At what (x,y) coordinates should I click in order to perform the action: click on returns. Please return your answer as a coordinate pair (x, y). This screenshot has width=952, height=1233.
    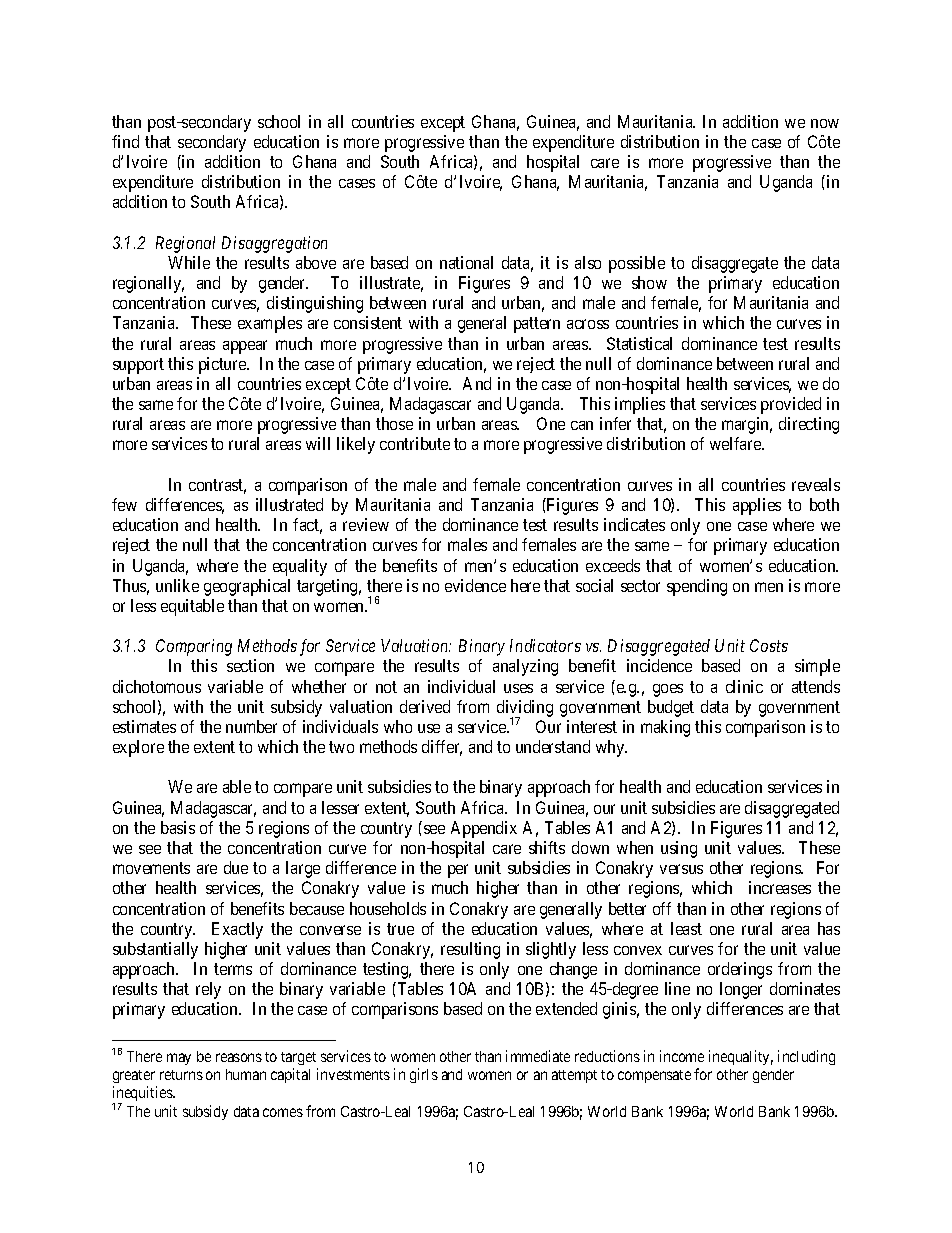
    Looking at the image, I should click on (181, 1075).
